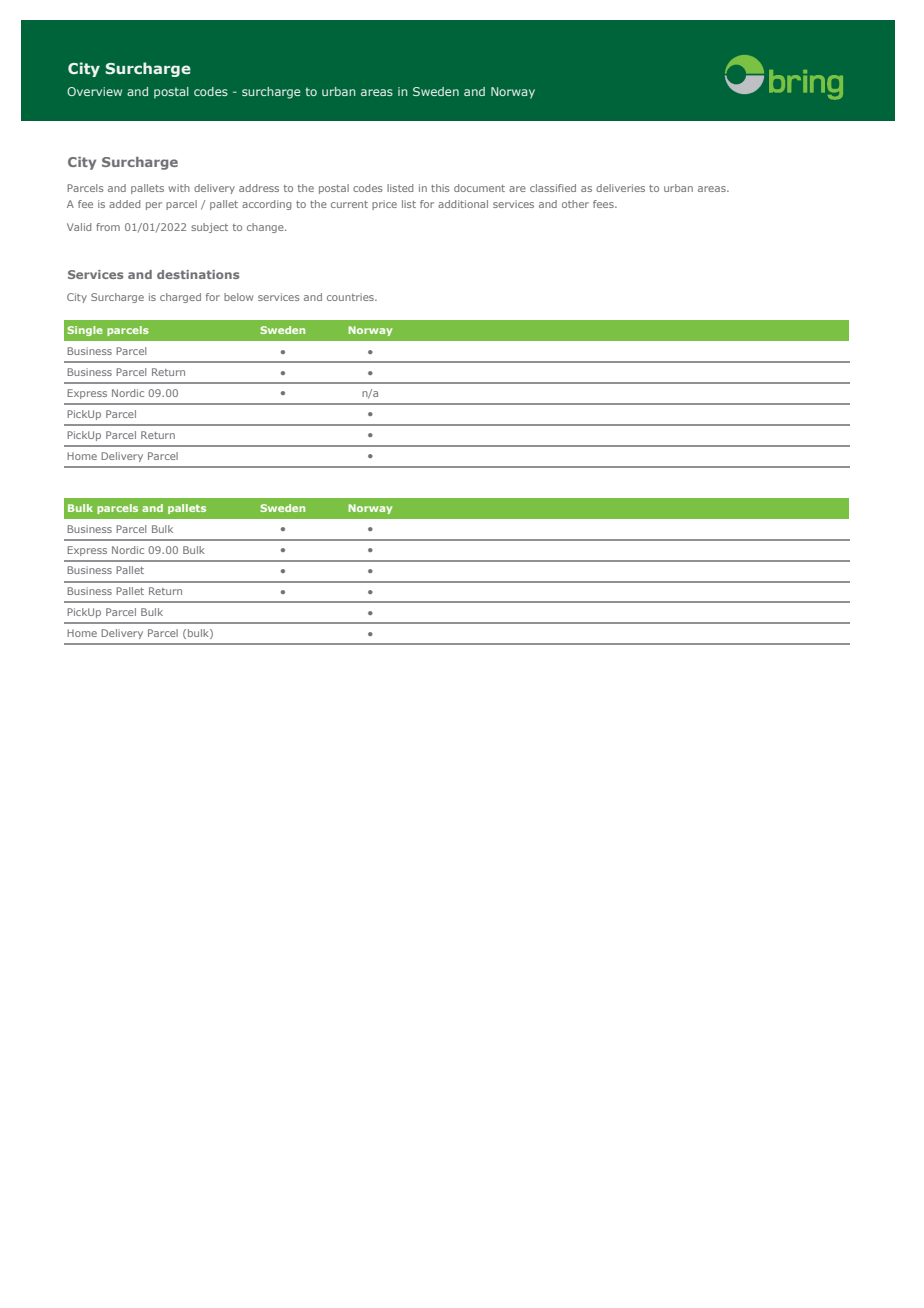  Describe the element at coordinates (553, 188) in the screenshot. I see `classified` at that location.
